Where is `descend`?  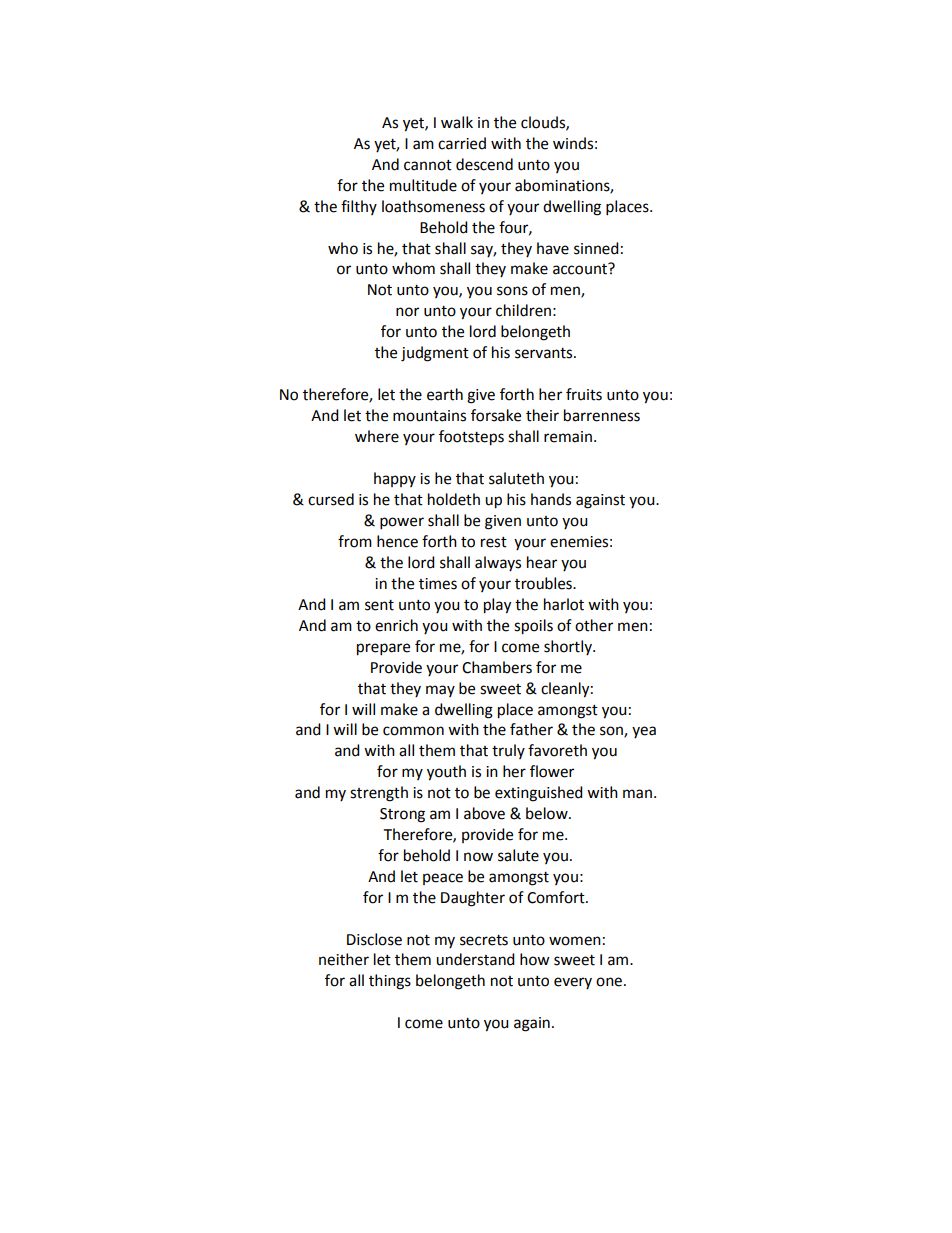 descend is located at coordinates (484, 164).
